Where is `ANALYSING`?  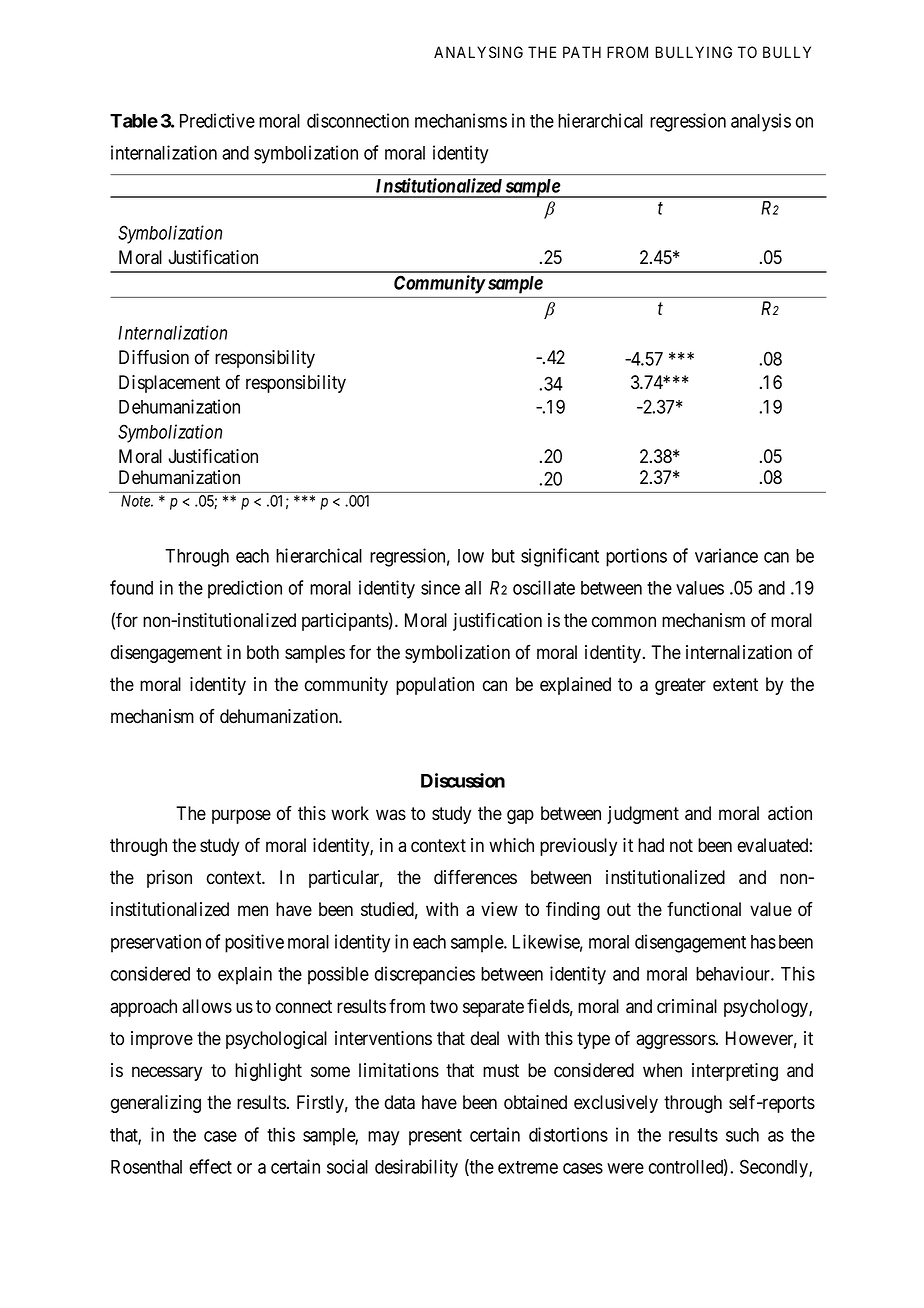
ANALYSING is located at coordinates (478, 52).
